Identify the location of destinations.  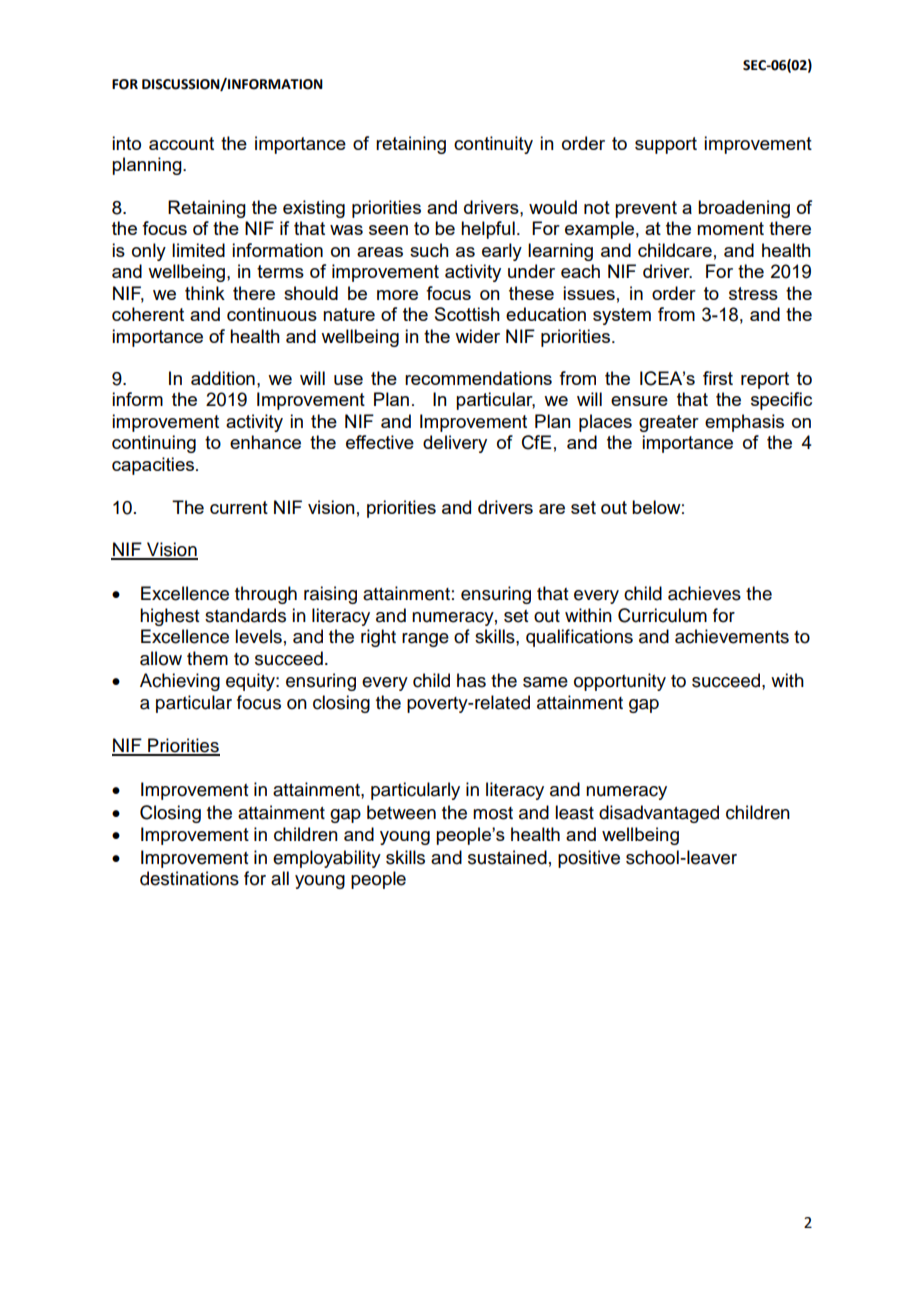
(189, 878).
